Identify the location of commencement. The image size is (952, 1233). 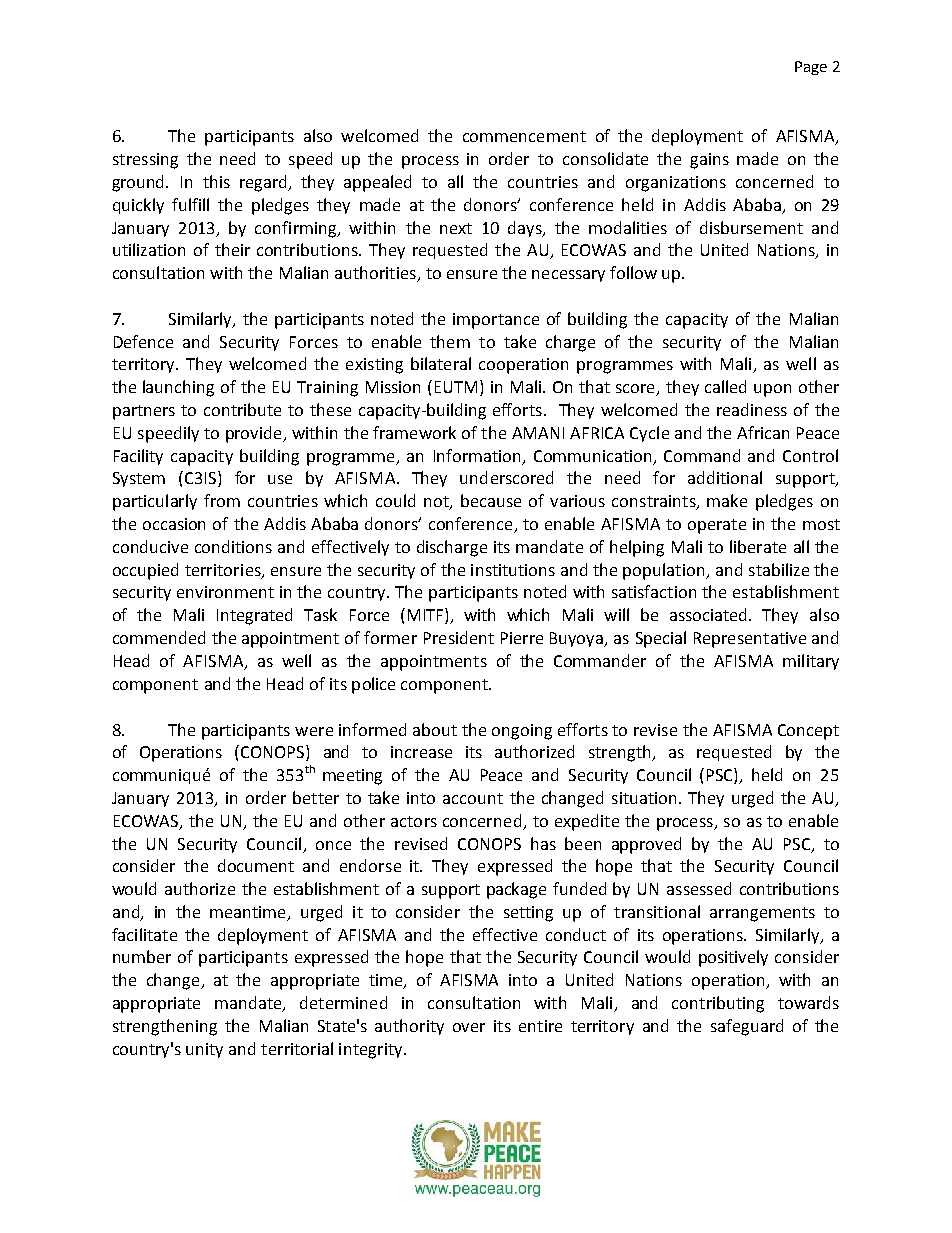
(524, 136).
